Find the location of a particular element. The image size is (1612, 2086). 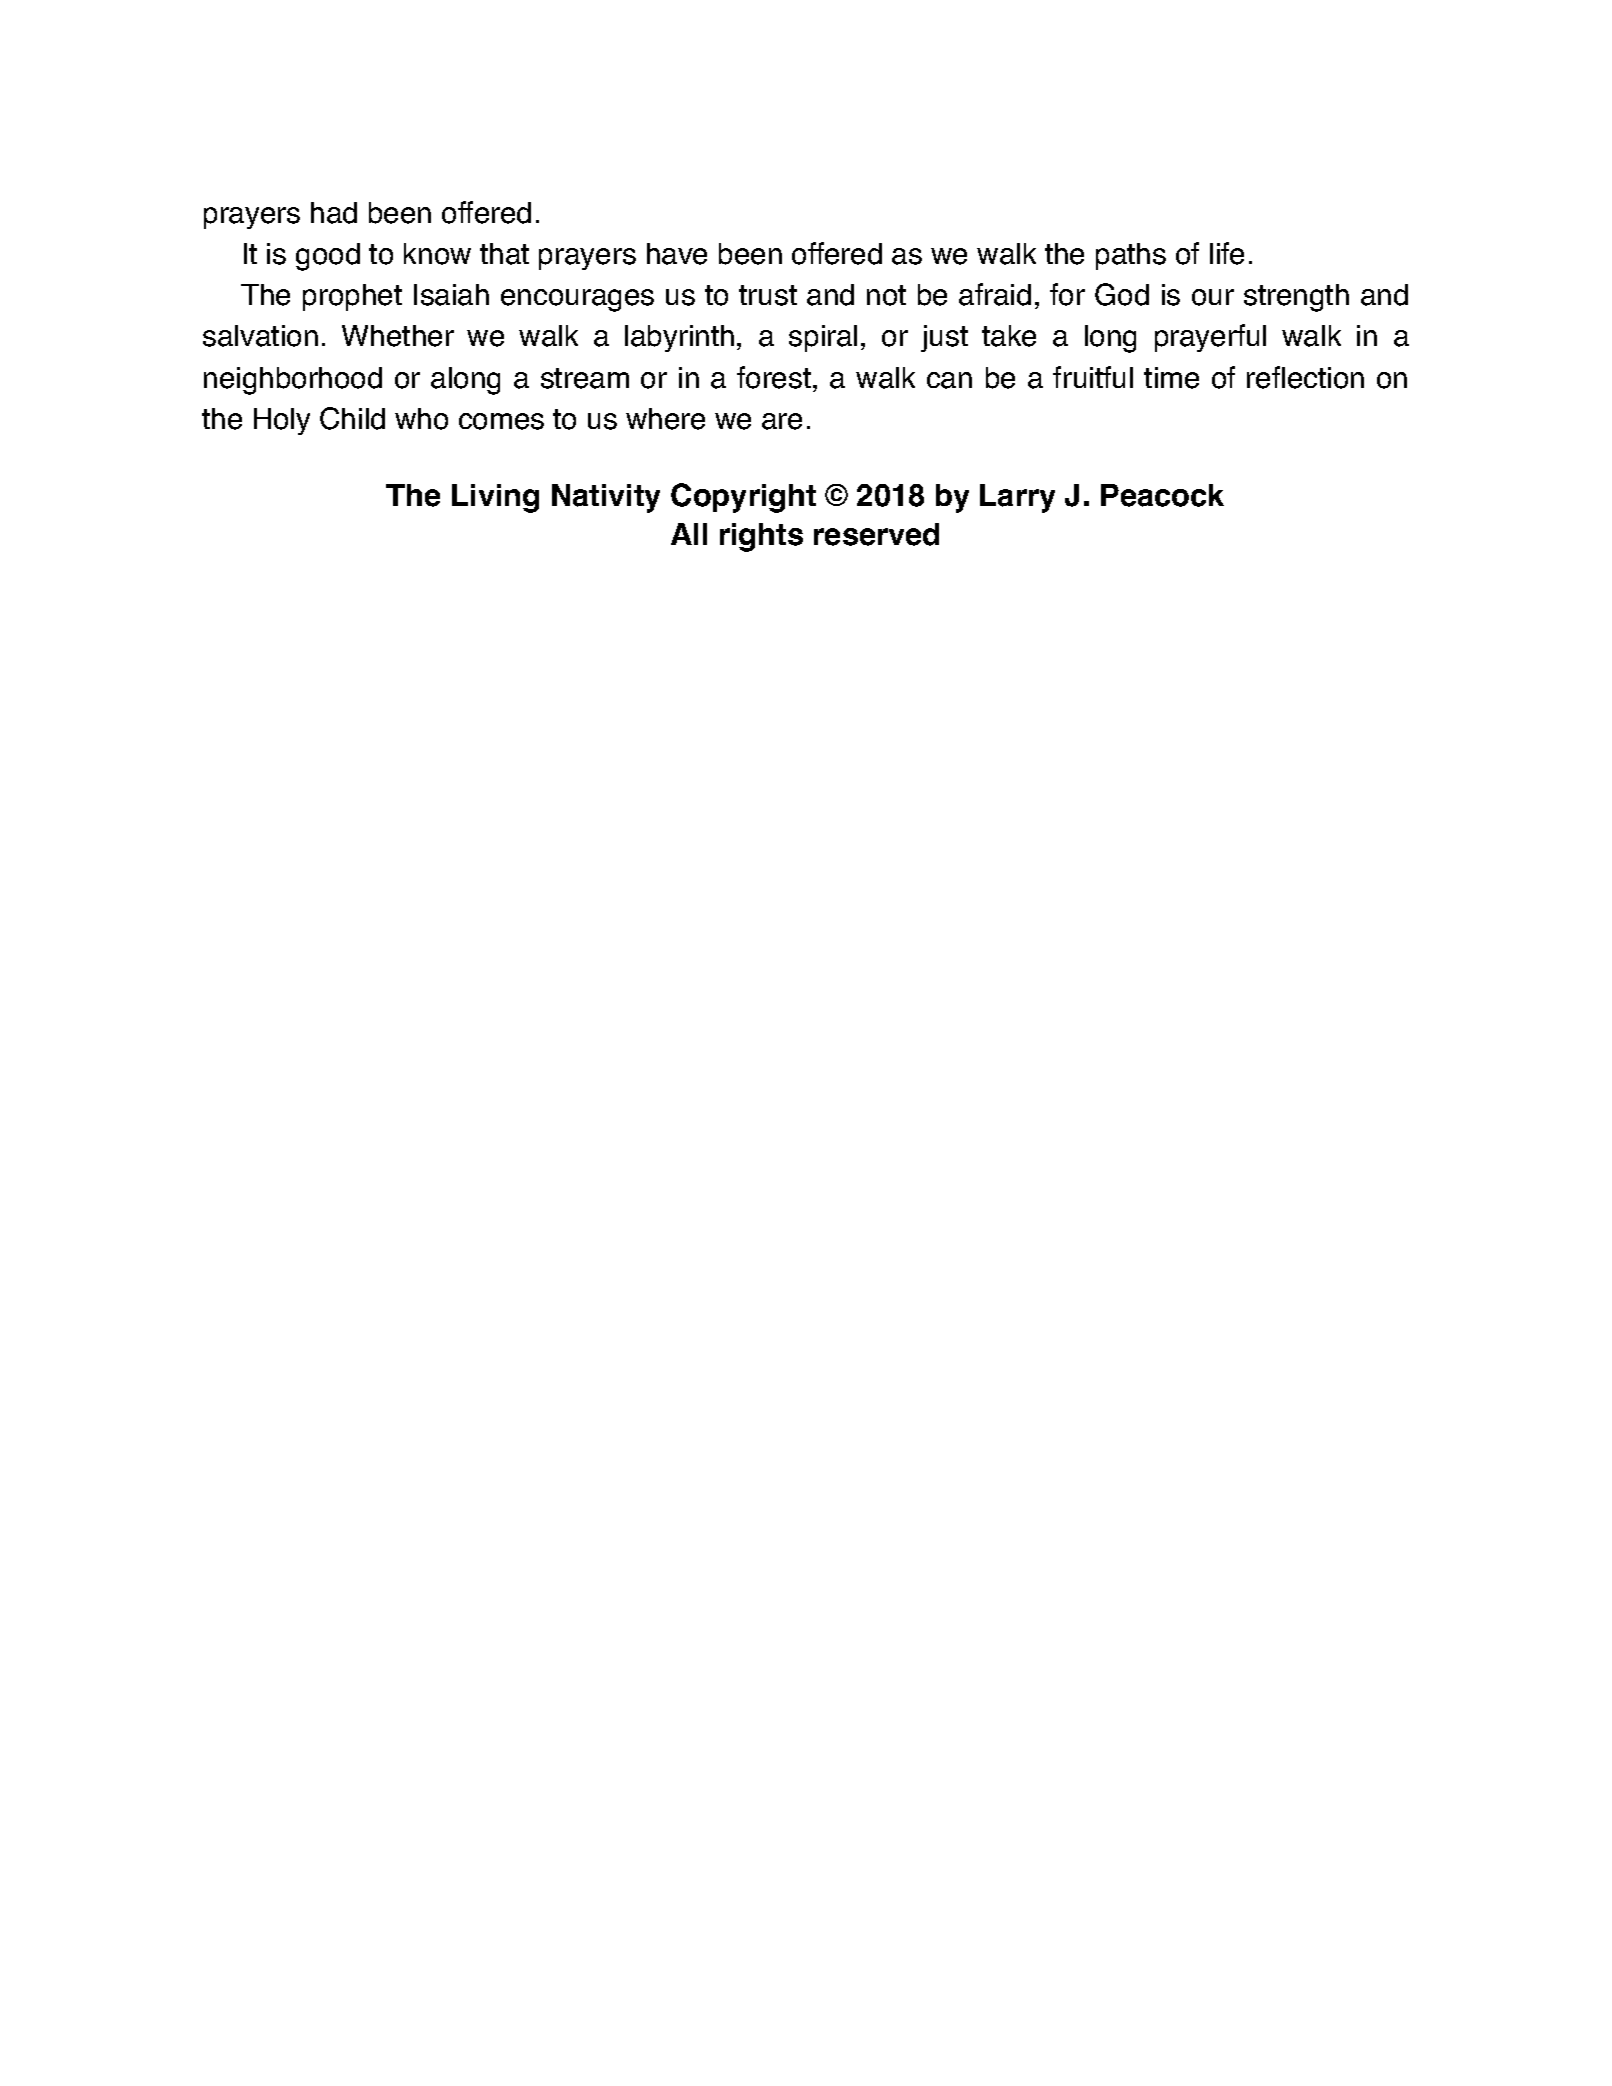

Living is located at coordinates (495, 498).
